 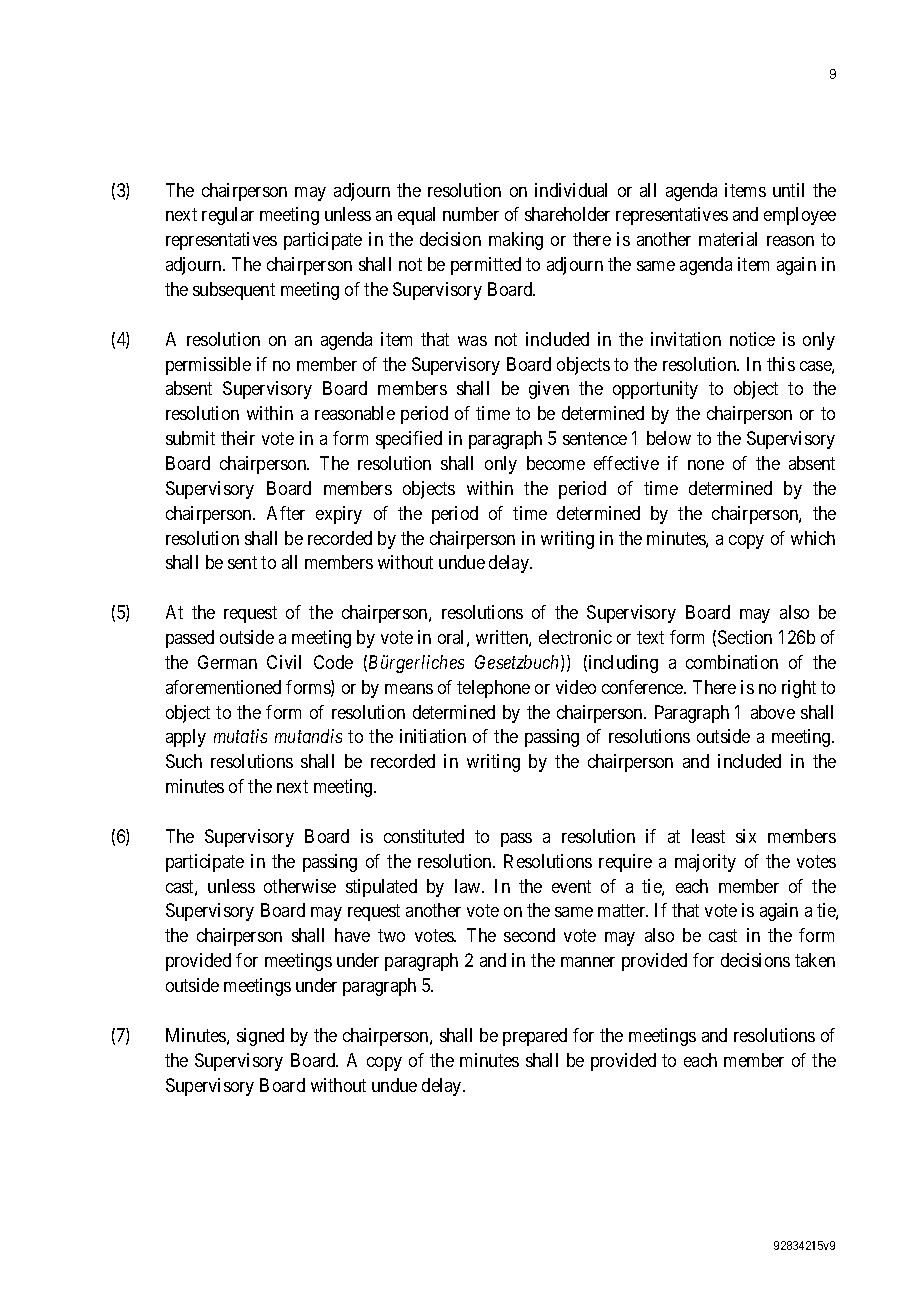 What do you see at coordinates (773, 712) in the screenshot?
I see `above` at bounding box center [773, 712].
